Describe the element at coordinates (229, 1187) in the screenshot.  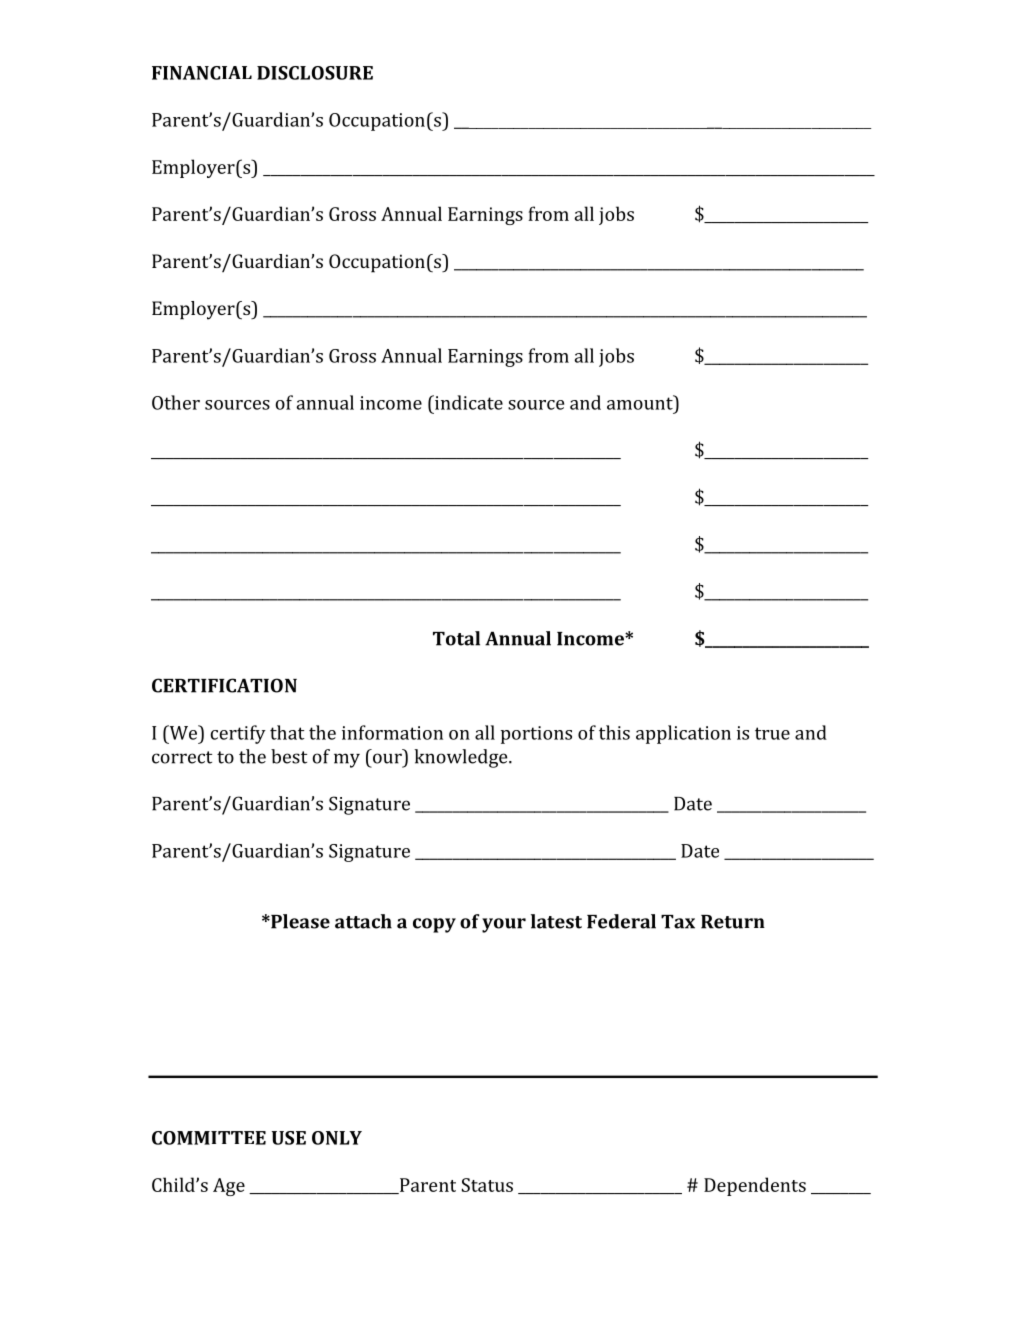
I see `Age` at that location.
